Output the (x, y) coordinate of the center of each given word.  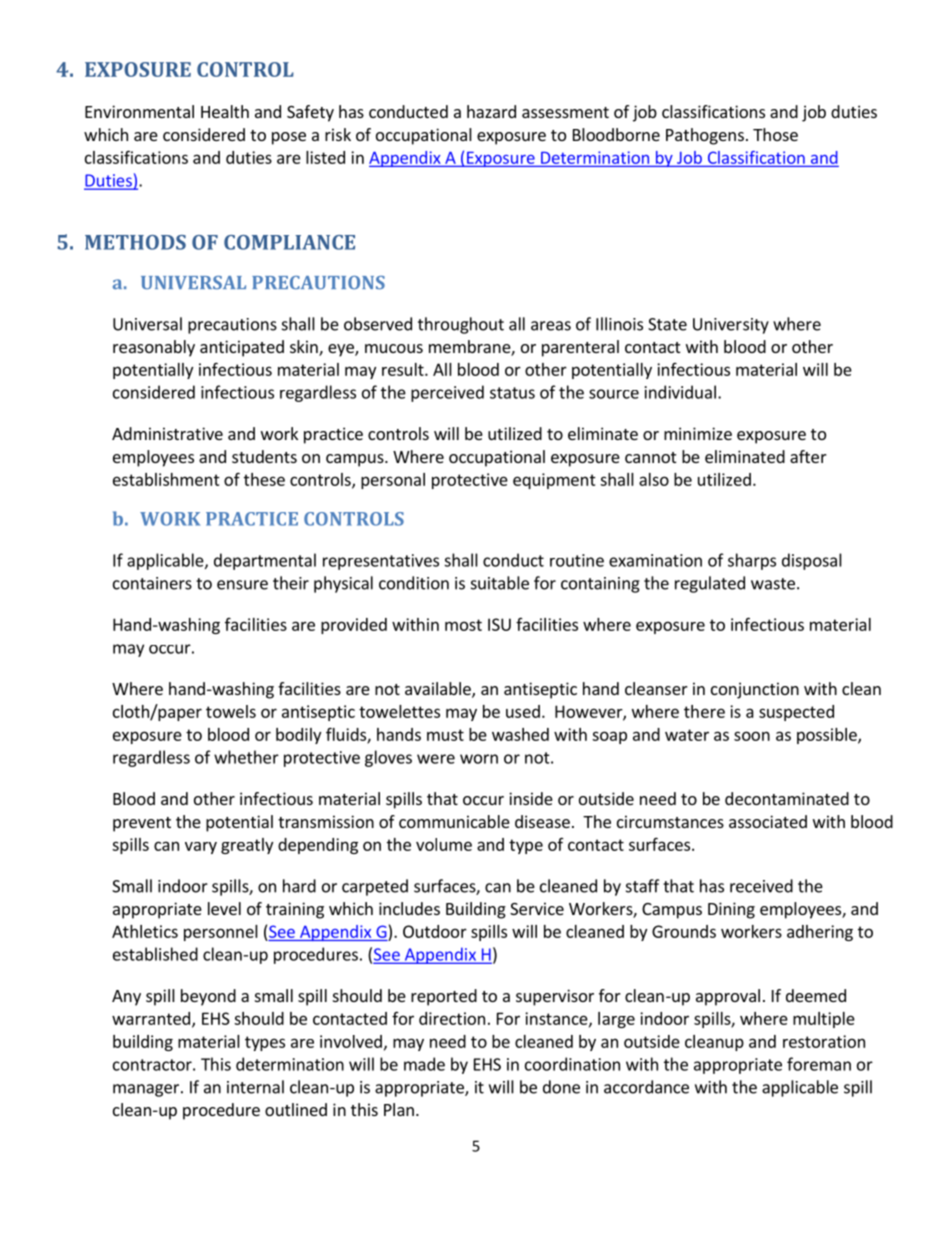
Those (775, 134)
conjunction (755, 690)
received (761, 886)
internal (255, 1087)
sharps (752, 561)
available (439, 690)
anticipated (242, 348)
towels (231, 711)
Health (225, 111)
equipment (554, 481)
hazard (491, 111)
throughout (461, 325)
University (731, 326)
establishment (166, 479)
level (224, 908)
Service (537, 908)
